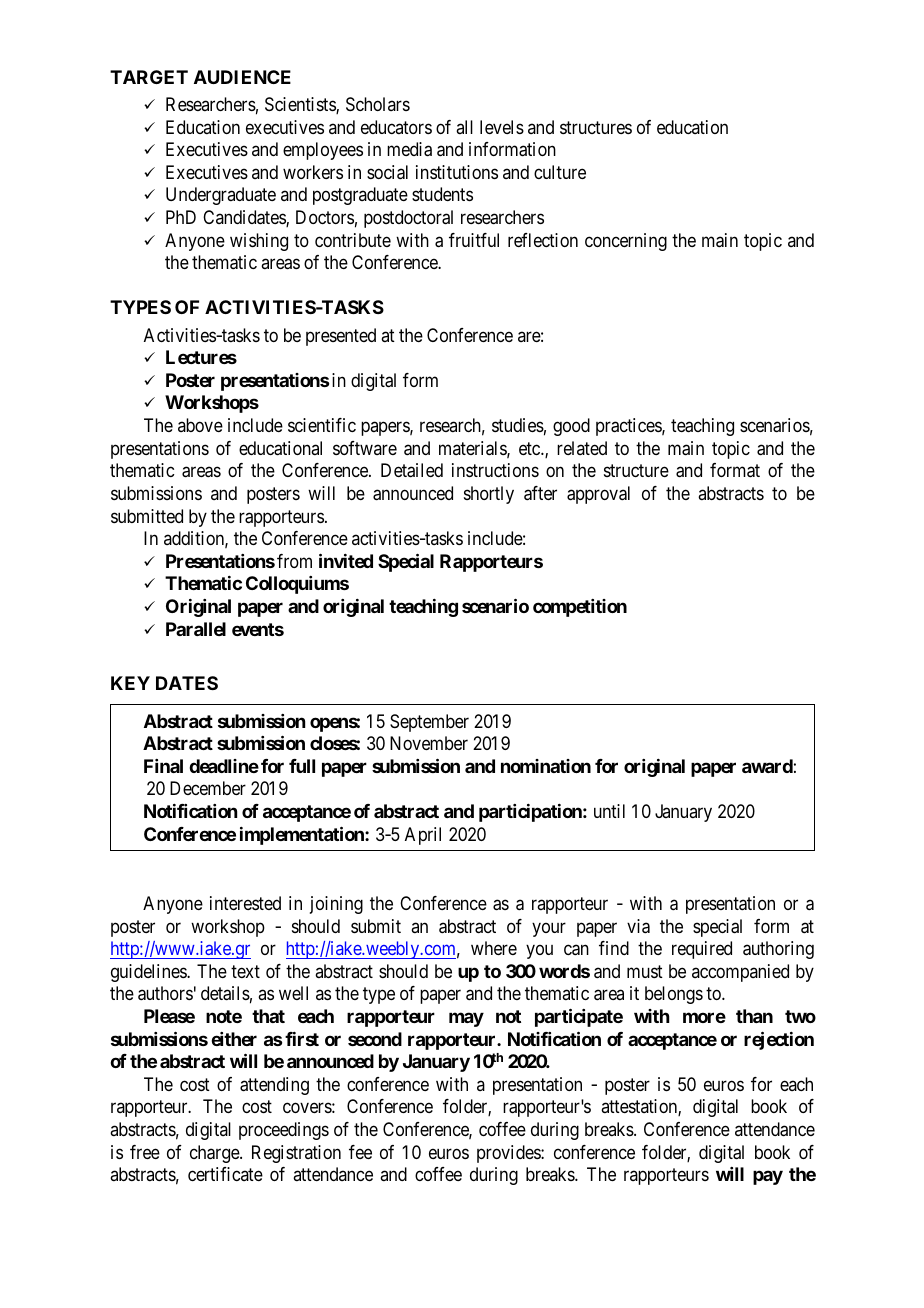 The width and height of the image is (924, 1308). I want to click on provides, so click(509, 1154).
